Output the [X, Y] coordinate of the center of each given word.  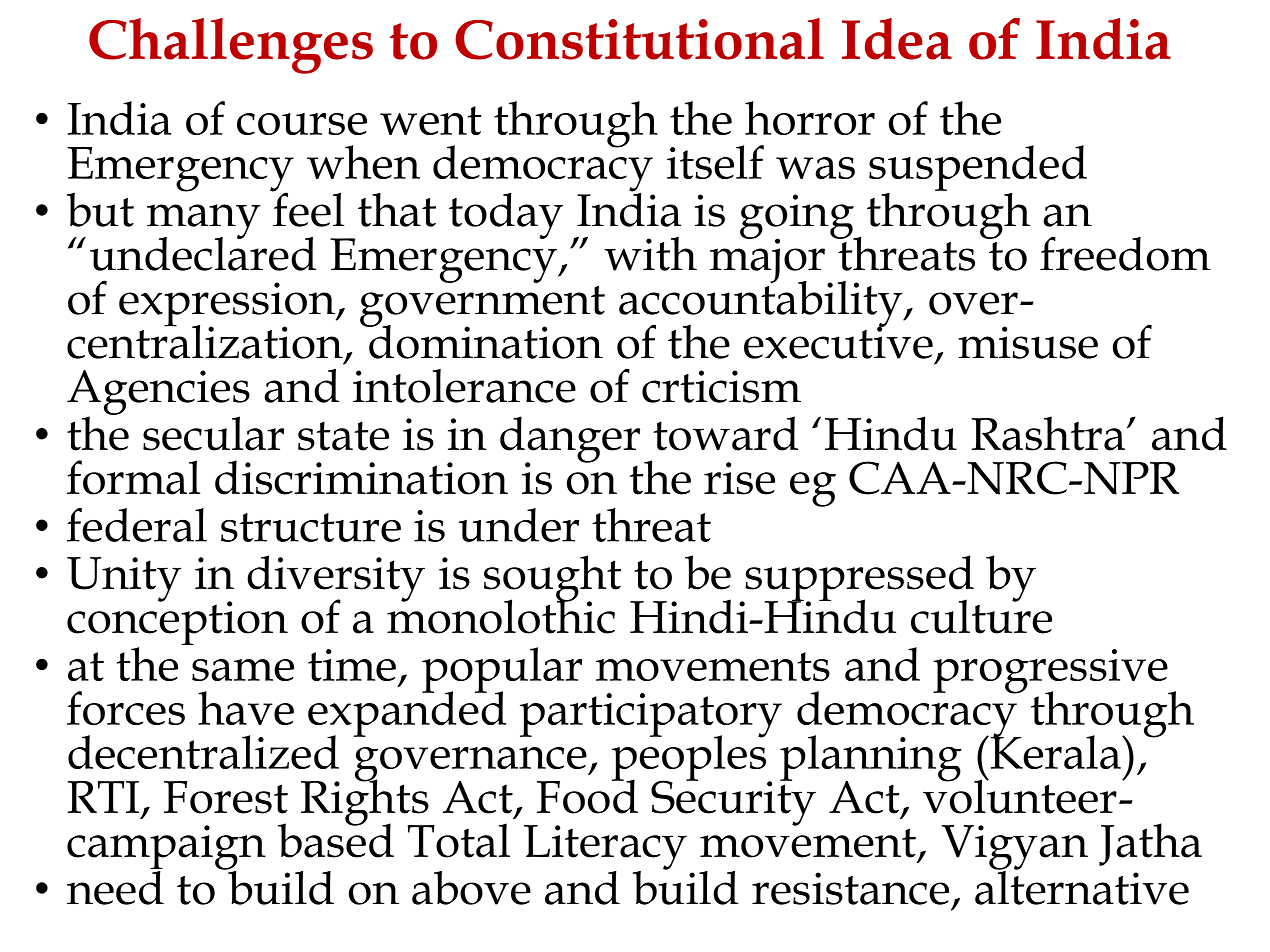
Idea [897, 39]
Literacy [605, 848]
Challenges [231, 46]
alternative [1082, 886]
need [115, 886]
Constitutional [639, 39]
